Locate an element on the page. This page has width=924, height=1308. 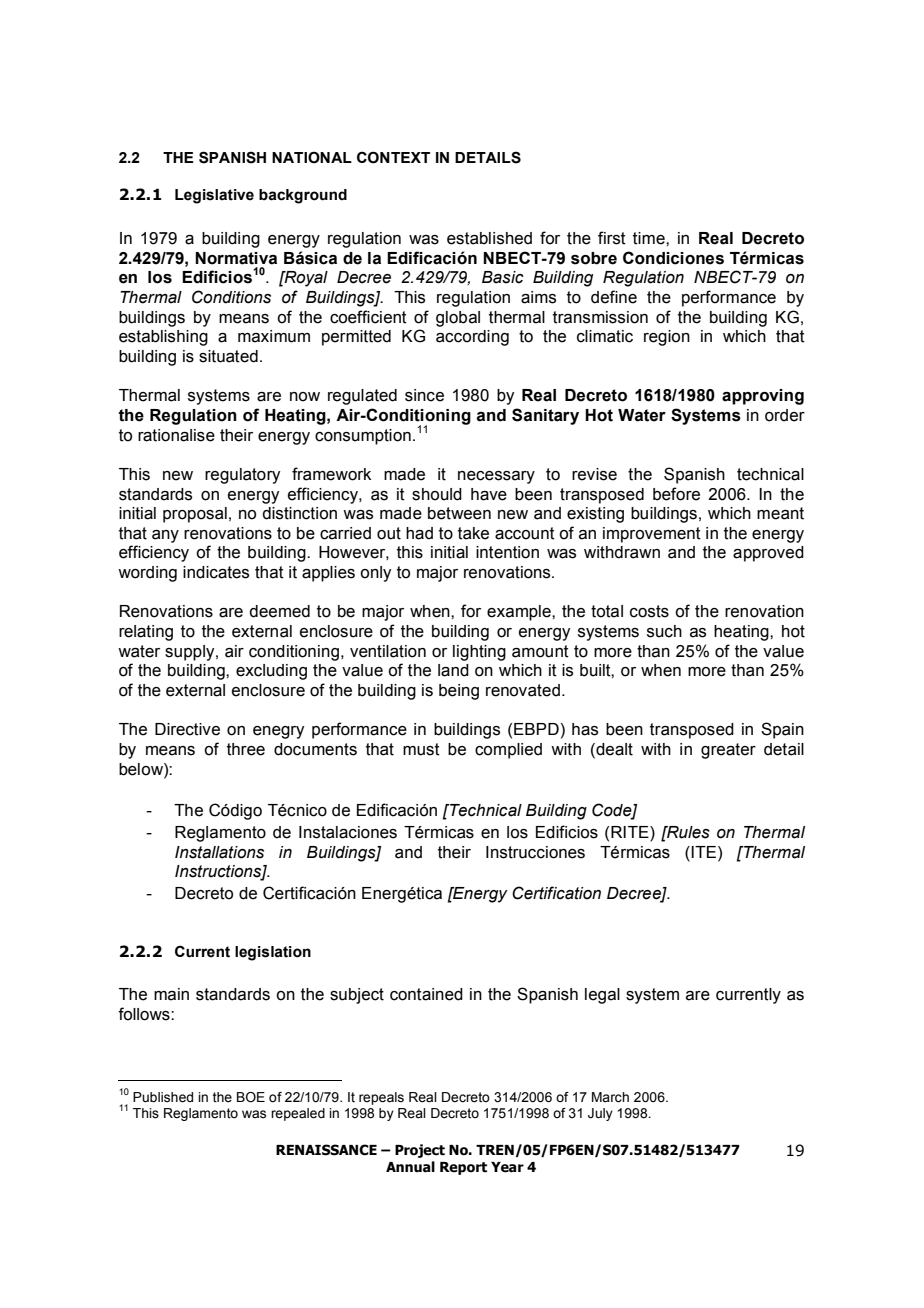
Legislative is located at coordinates (214, 196).
